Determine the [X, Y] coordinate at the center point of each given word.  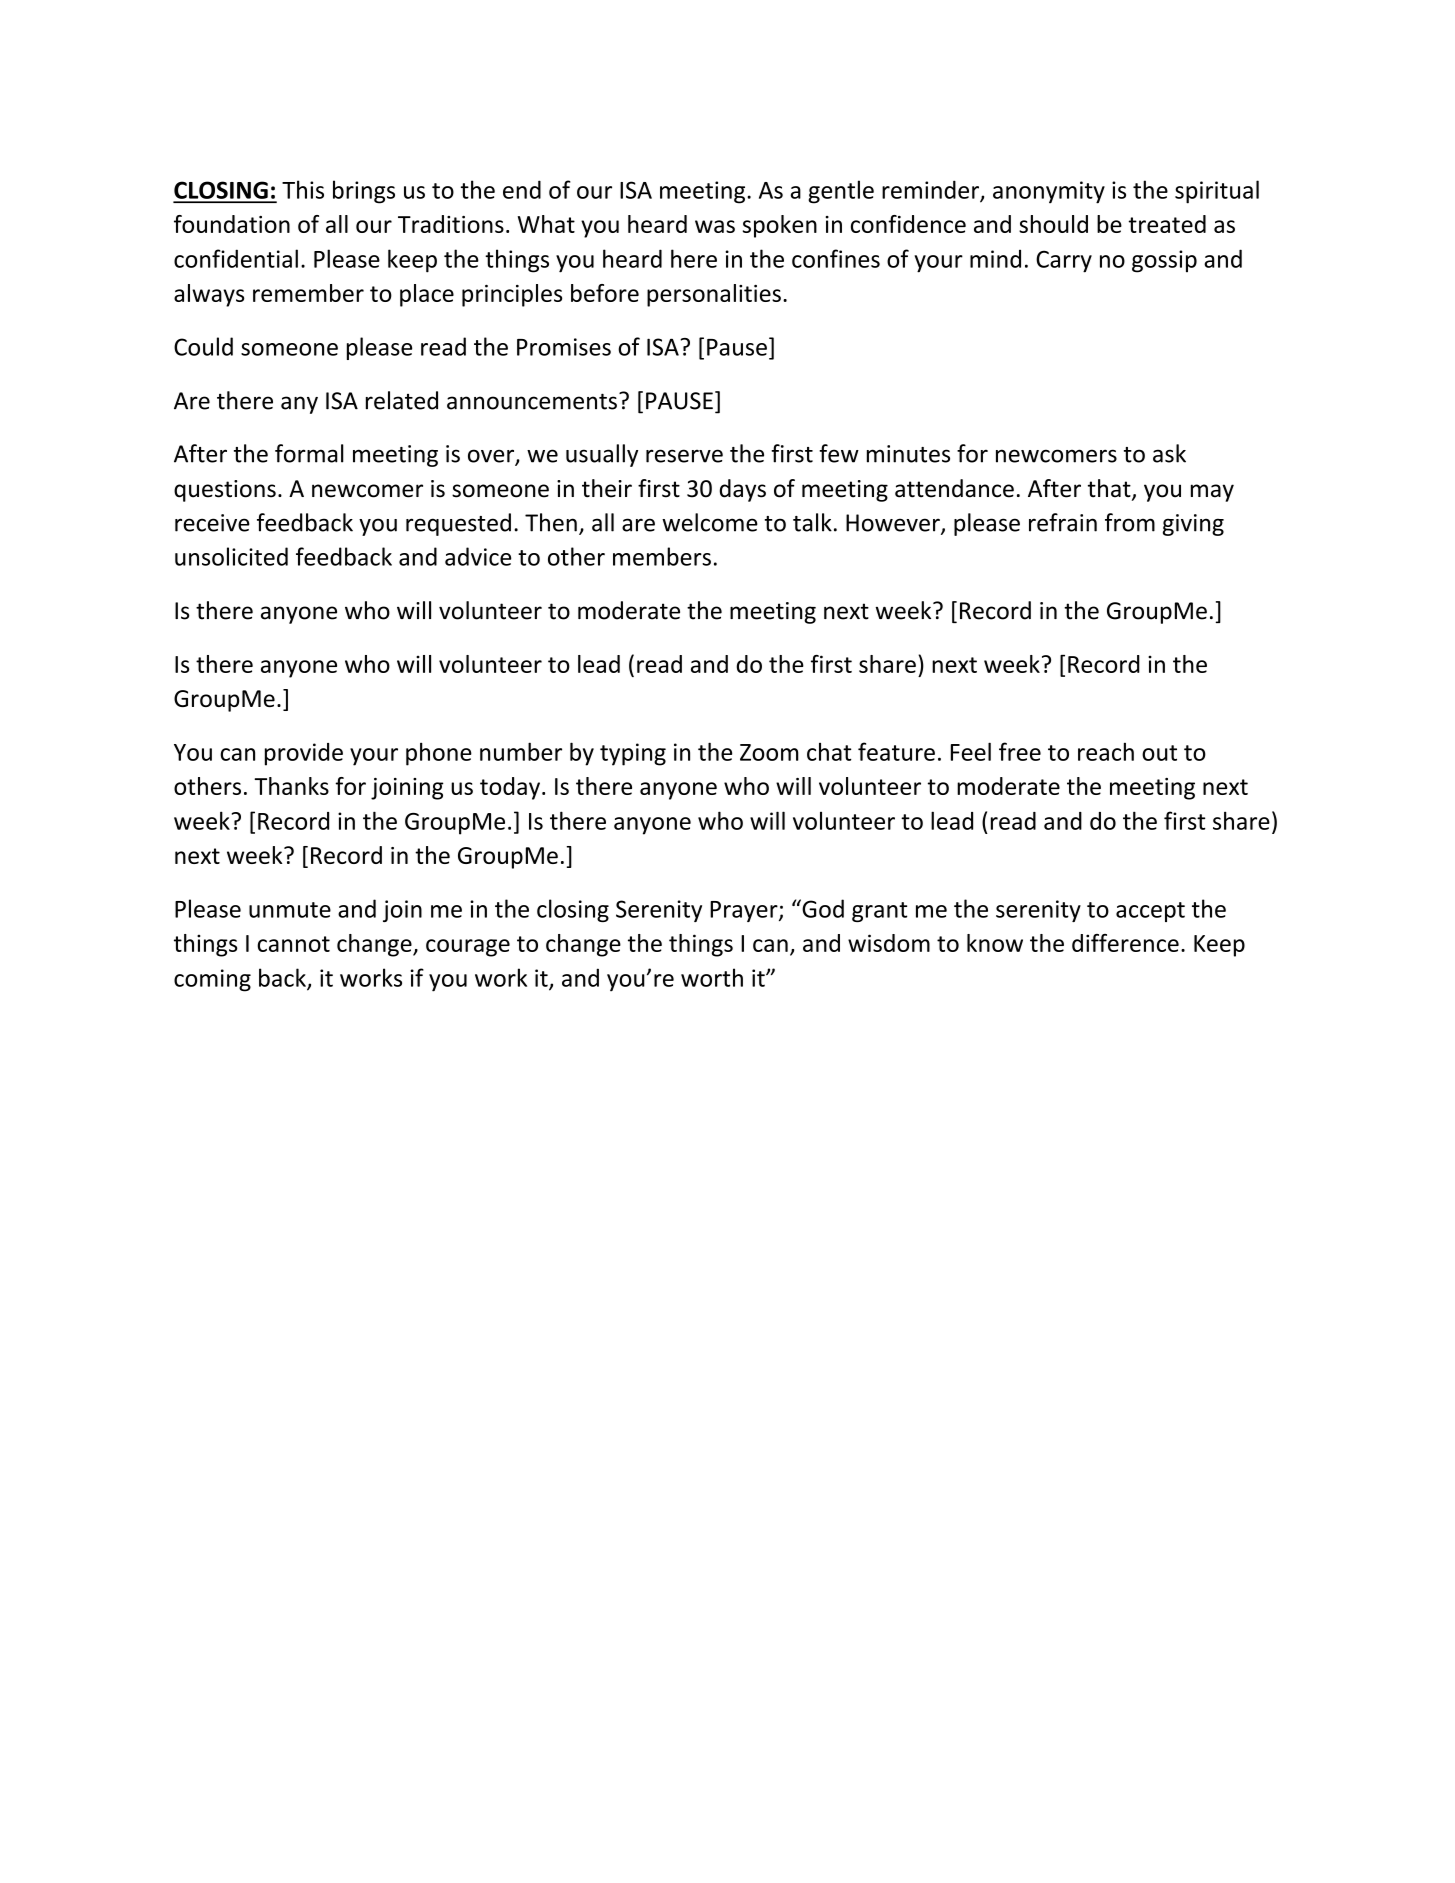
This [303, 189]
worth [712, 977]
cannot [293, 944]
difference [1125, 943]
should [1053, 224]
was [715, 226]
